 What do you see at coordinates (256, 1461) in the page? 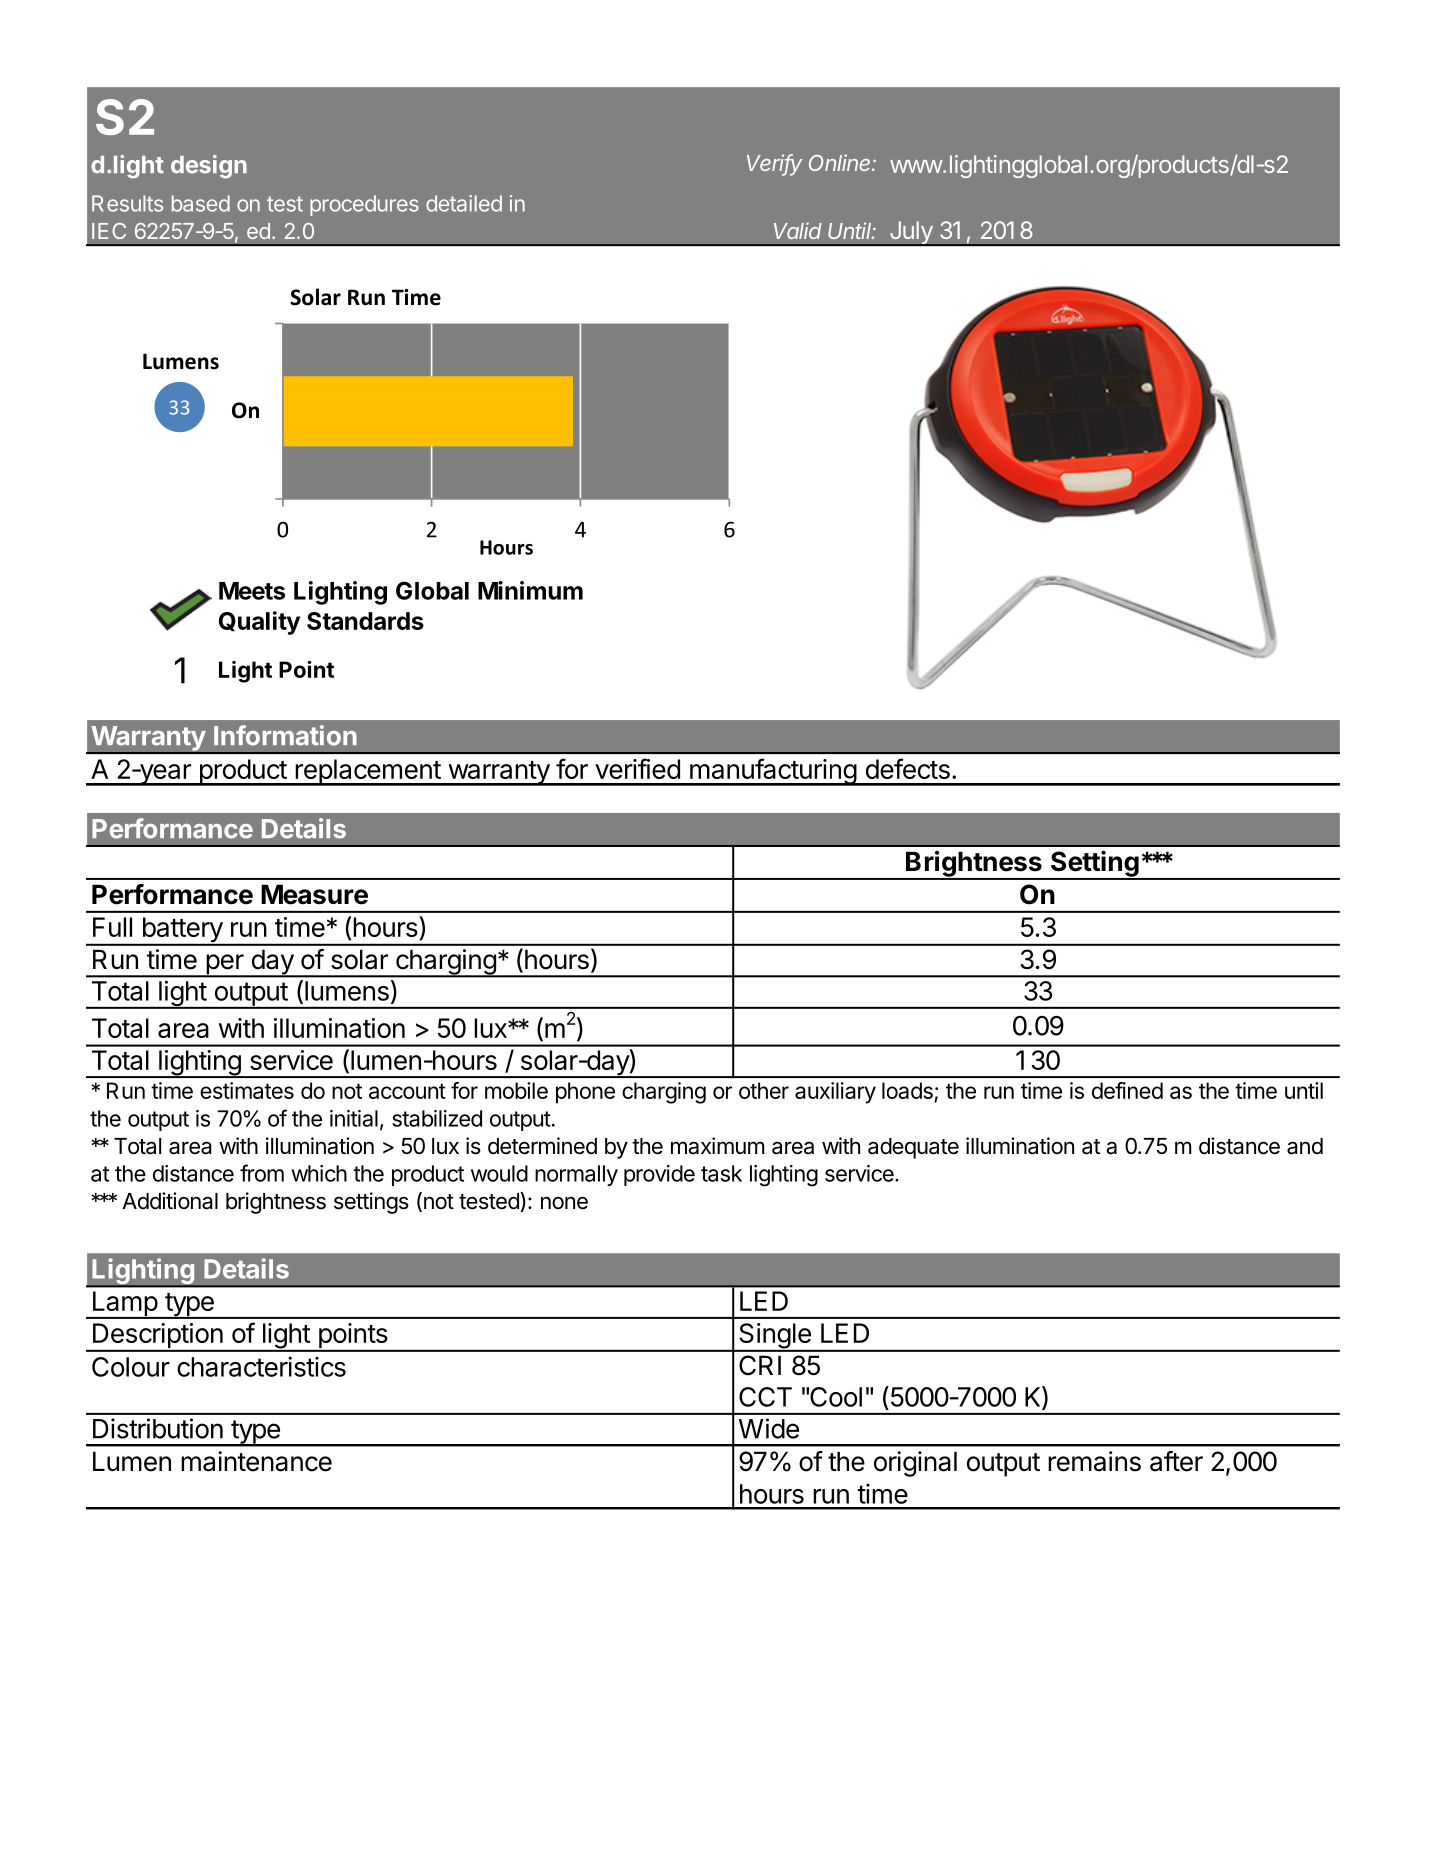
I see `maintenance` at bounding box center [256, 1461].
